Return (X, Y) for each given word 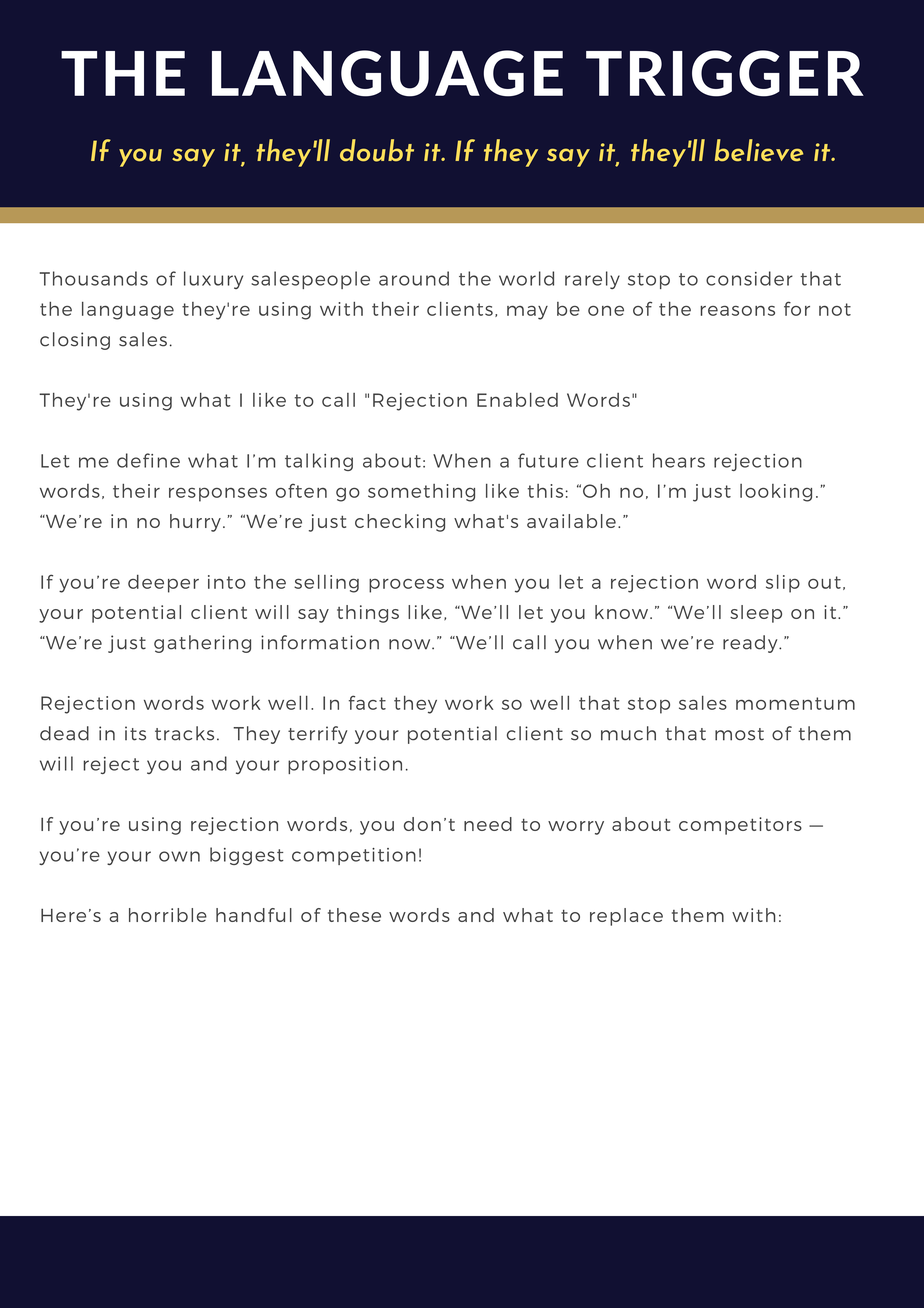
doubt (377, 150)
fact (367, 702)
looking (776, 493)
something (421, 493)
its (135, 733)
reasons (738, 310)
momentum (795, 703)
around (414, 278)
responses (218, 494)
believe (759, 150)
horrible (168, 915)
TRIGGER (725, 73)
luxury (213, 280)
